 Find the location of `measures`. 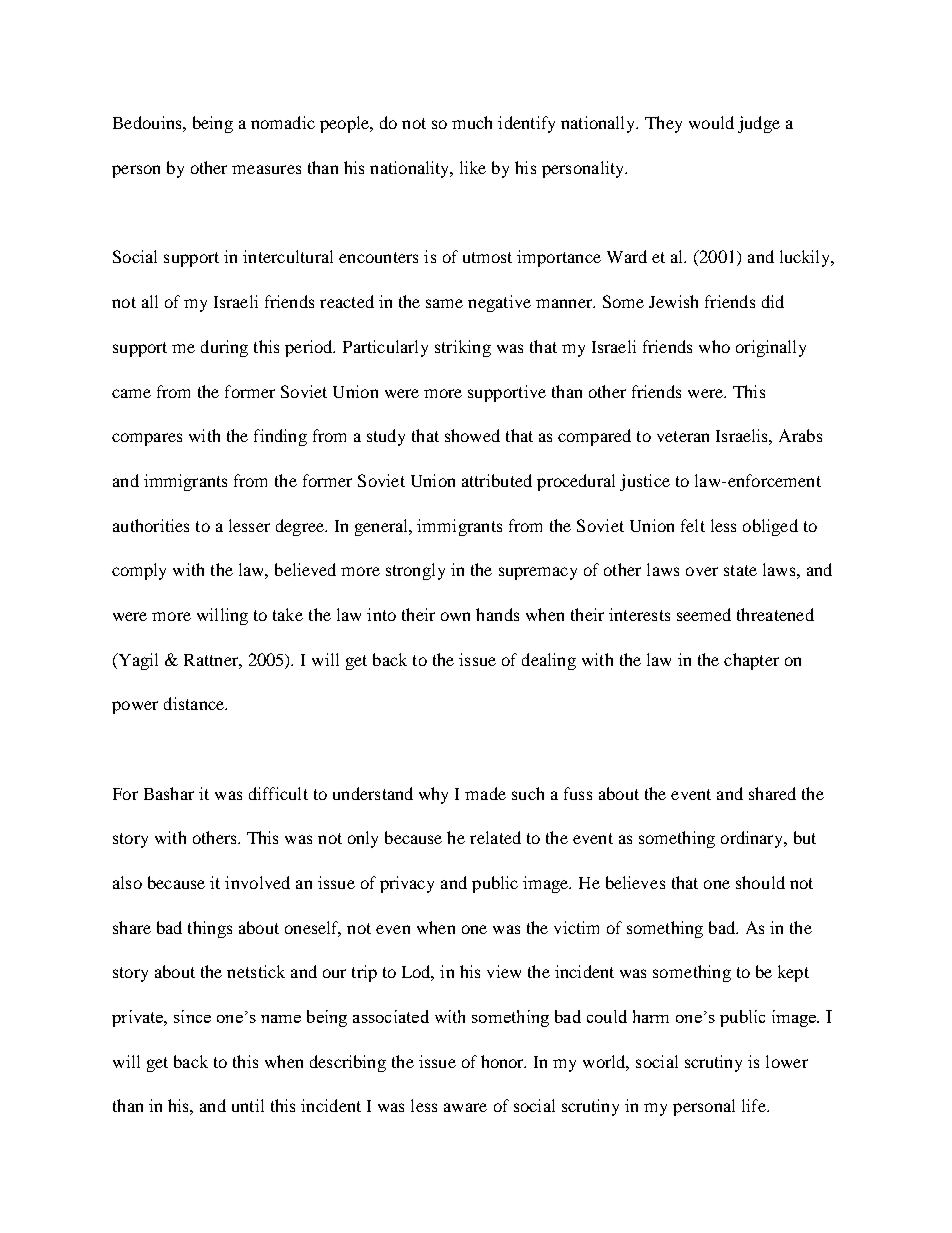

measures is located at coordinates (266, 169).
